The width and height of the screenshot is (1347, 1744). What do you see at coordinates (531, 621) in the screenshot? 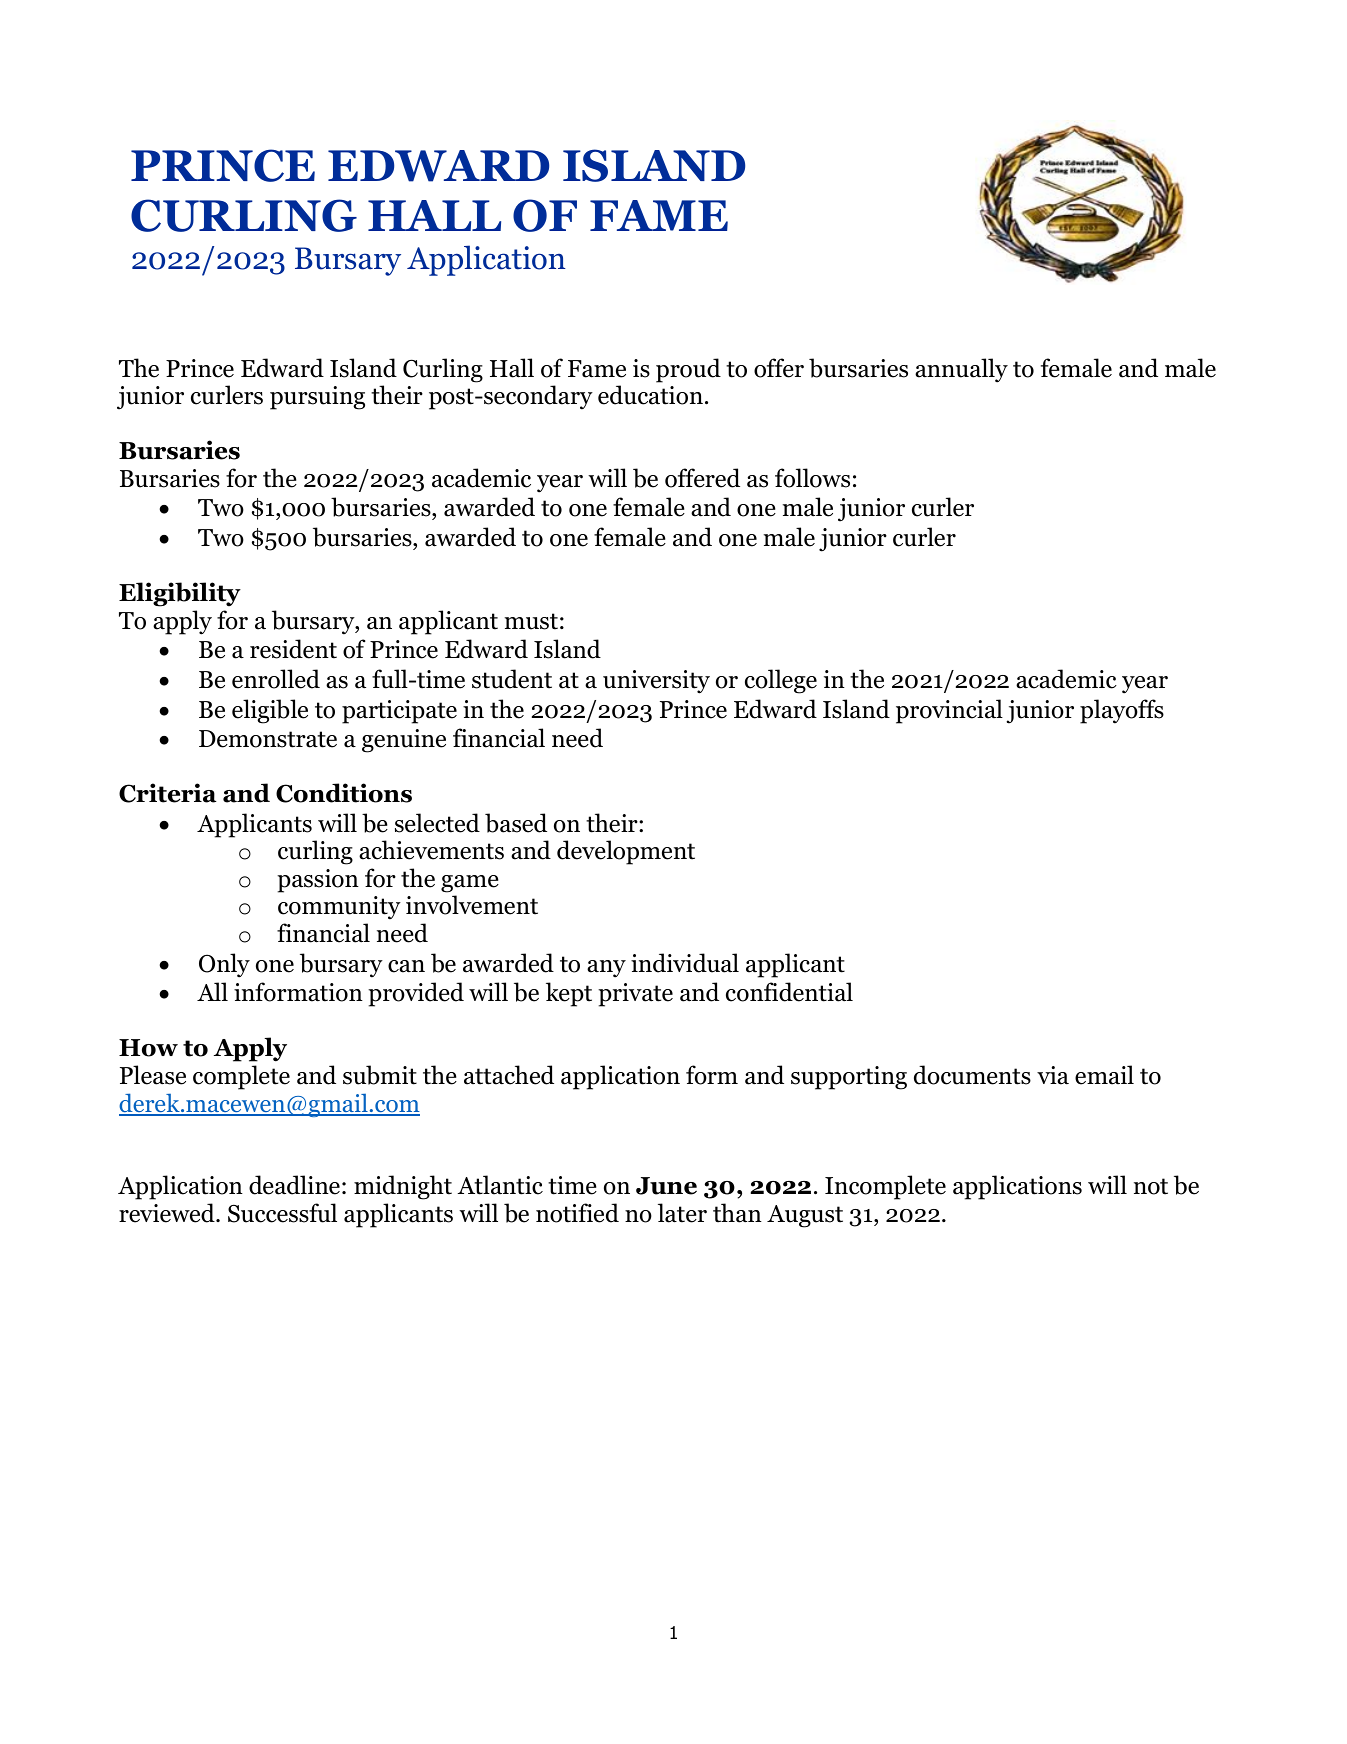
I see `must` at bounding box center [531, 621].
